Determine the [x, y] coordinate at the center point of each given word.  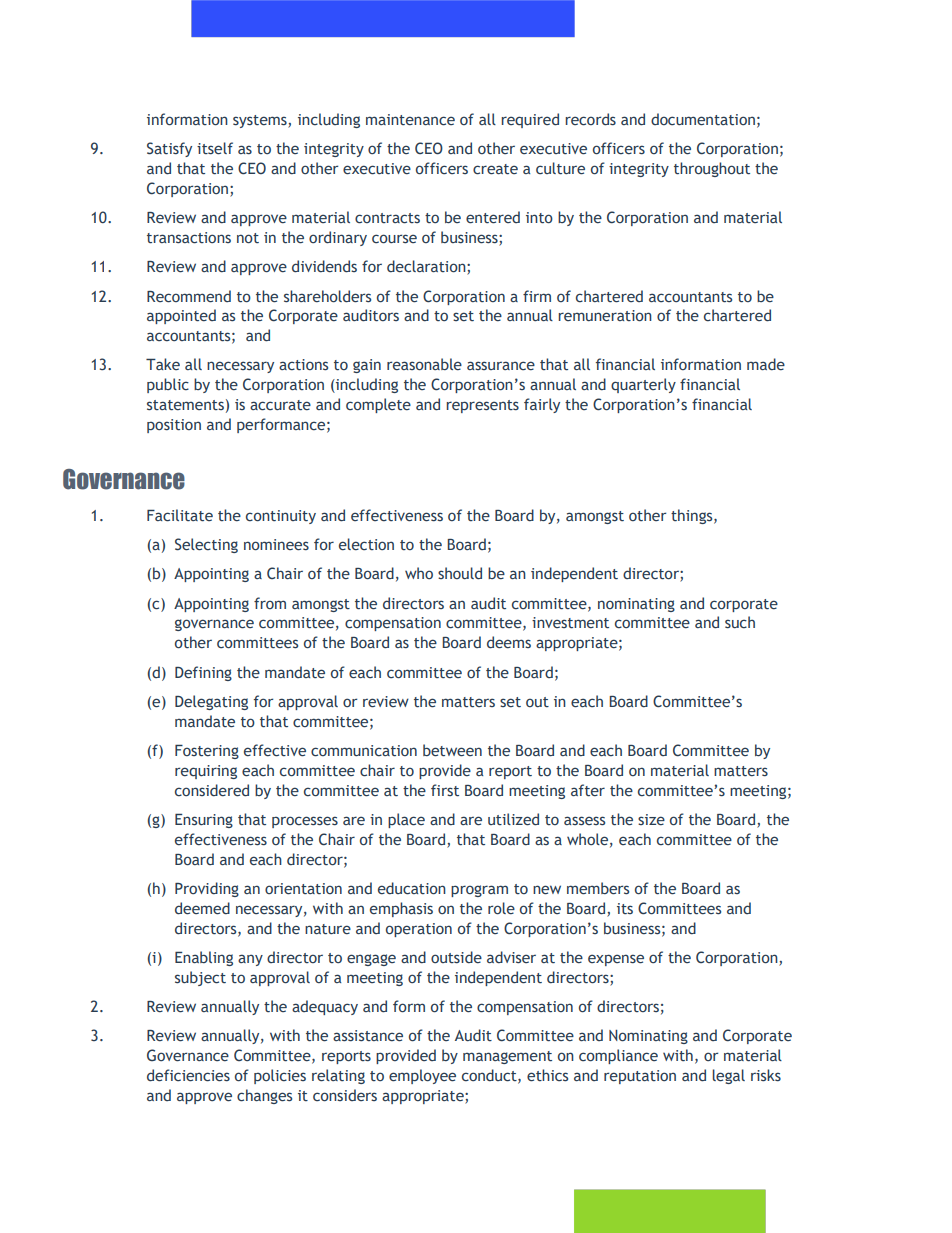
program [479, 891]
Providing [207, 889]
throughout [712, 169]
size [651, 820]
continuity [281, 517]
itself [215, 148]
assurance [501, 366]
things [693, 516]
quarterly [643, 385]
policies [280, 1076]
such [740, 622]
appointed [181, 316]
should [460, 573]
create [495, 169]
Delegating [211, 702]
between [452, 750]
